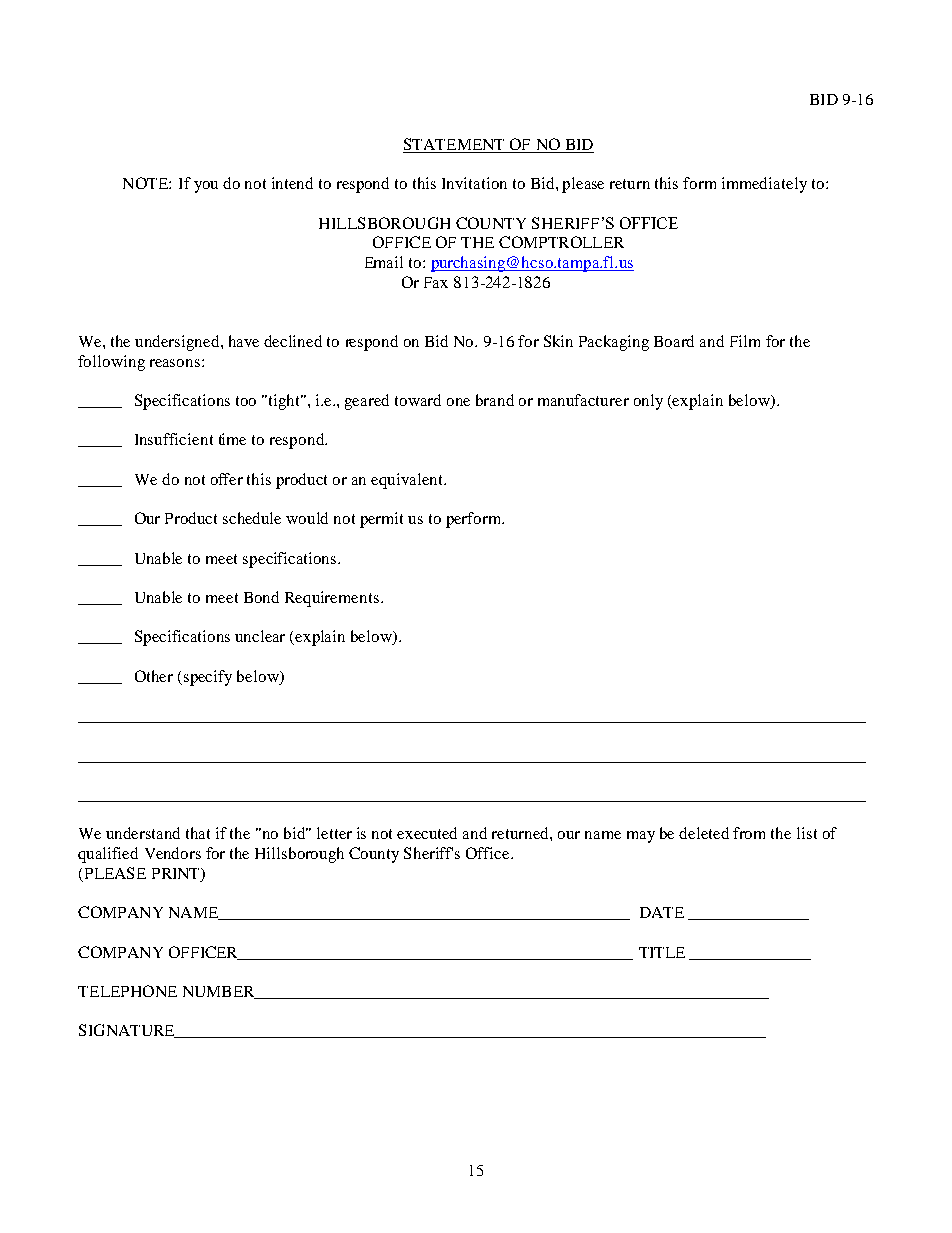 The width and height of the page is (952, 1233). I want to click on reasons, so click(175, 363).
